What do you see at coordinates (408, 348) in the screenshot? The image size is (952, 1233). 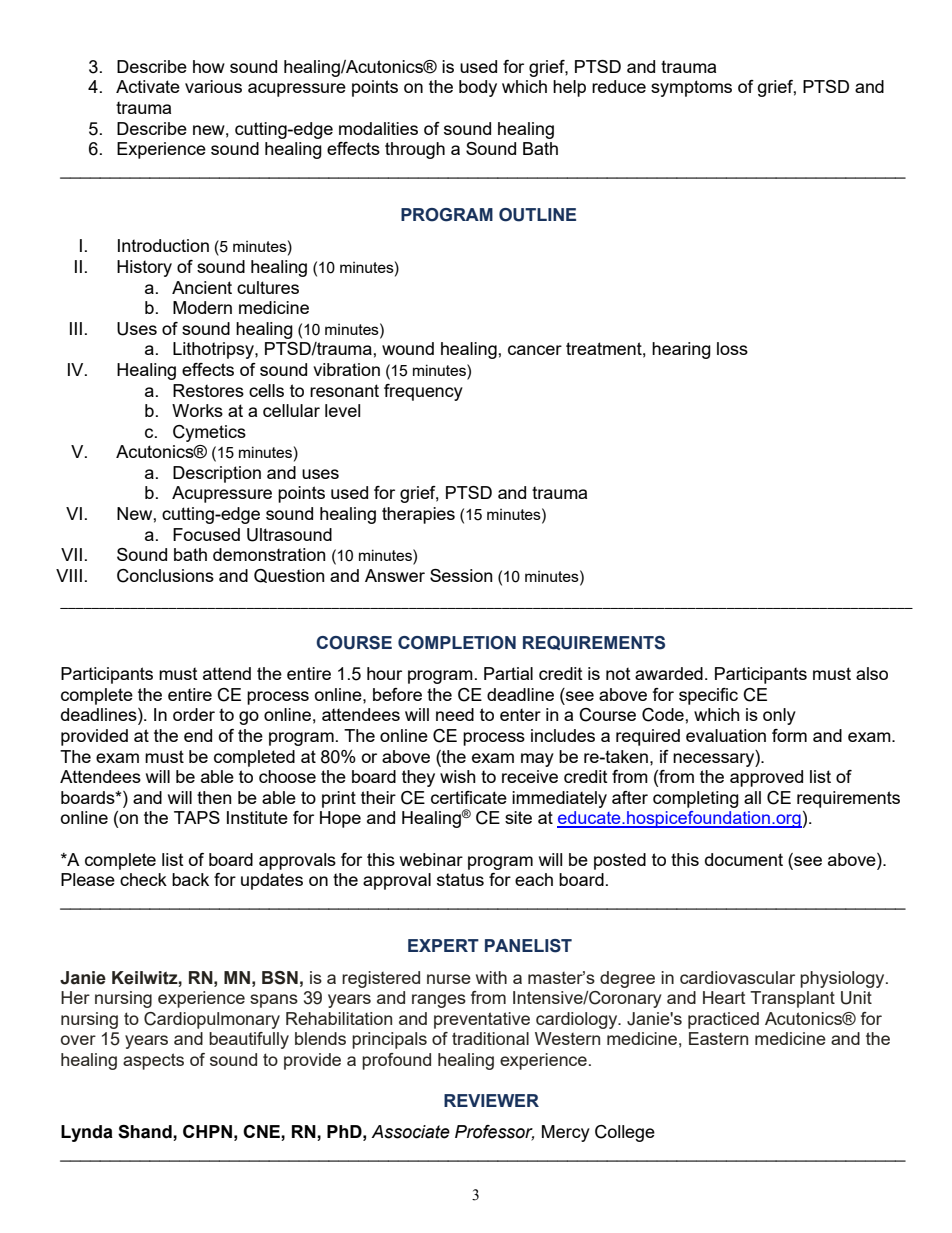 I see `wound` at bounding box center [408, 348].
